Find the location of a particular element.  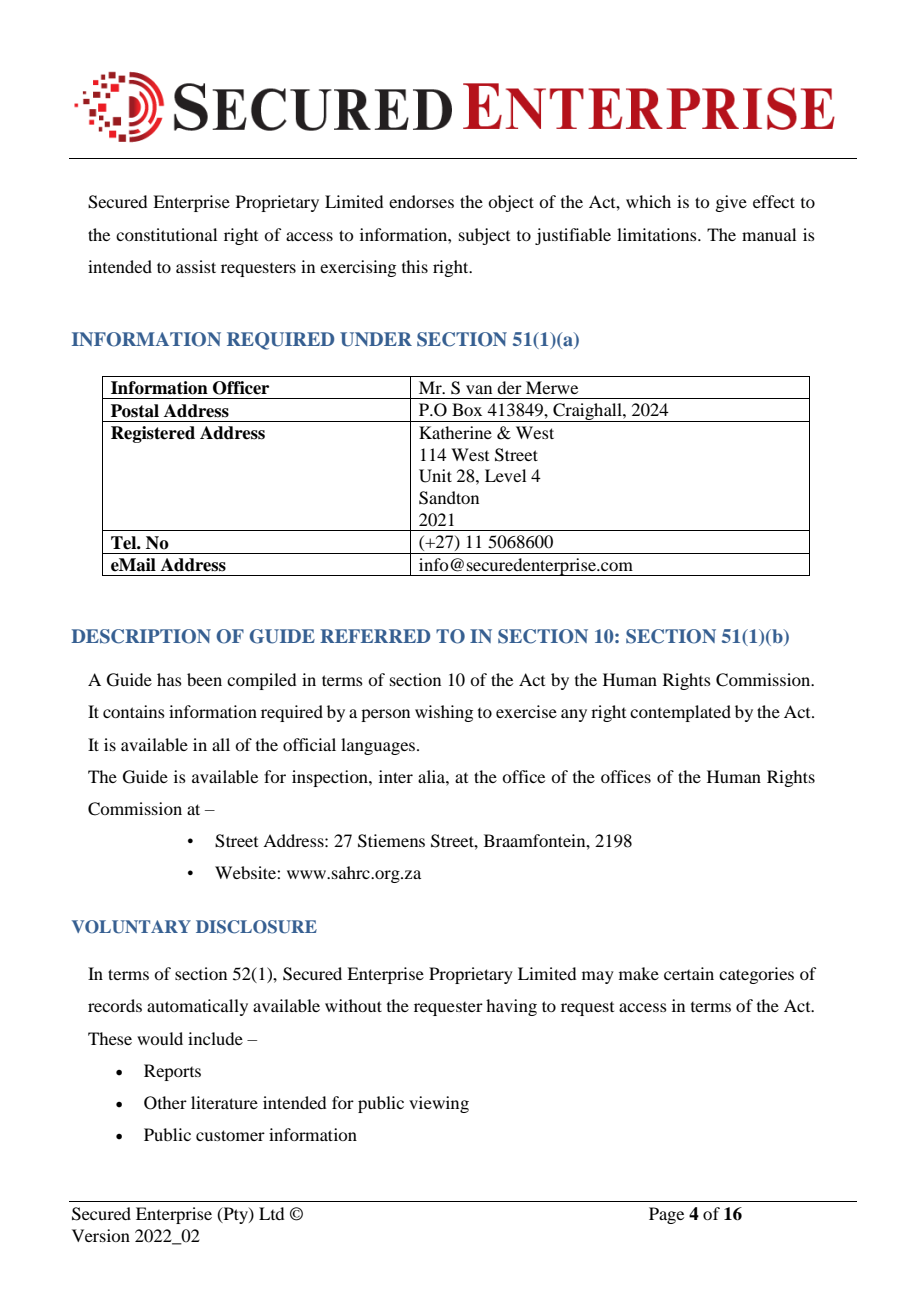

Version is located at coordinates (101, 1235).
